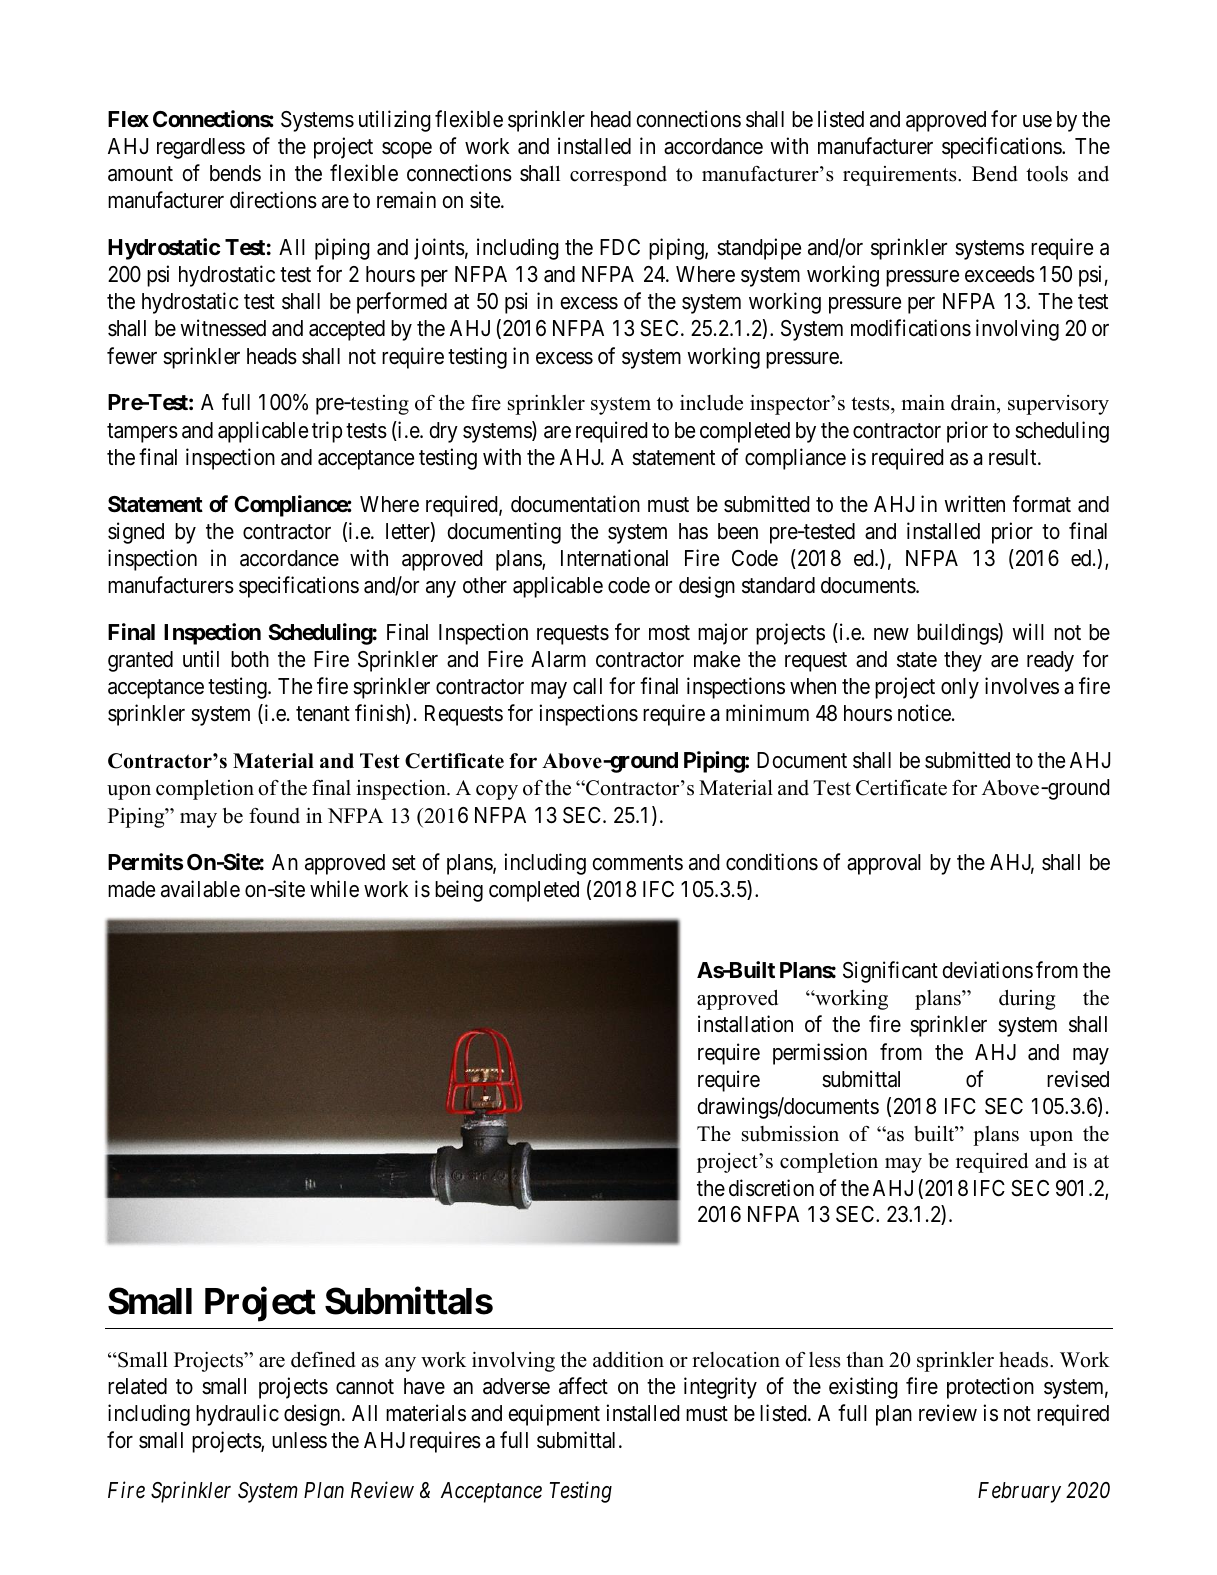  I want to click on revised, so click(1078, 1079).
